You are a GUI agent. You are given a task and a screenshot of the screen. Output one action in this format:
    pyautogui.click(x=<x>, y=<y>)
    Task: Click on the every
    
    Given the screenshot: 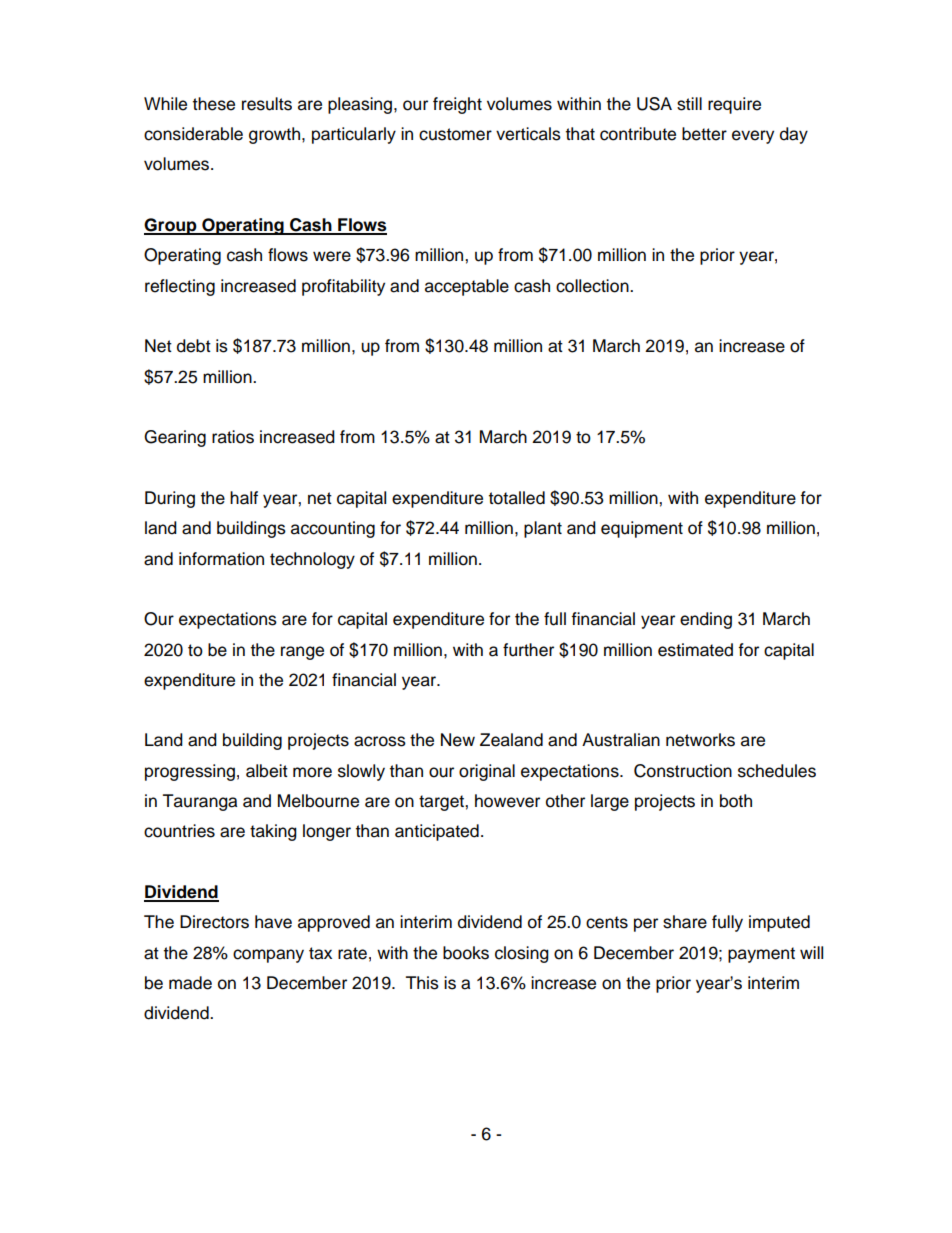 What is the action you would take?
    pyautogui.click(x=753, y=137)
